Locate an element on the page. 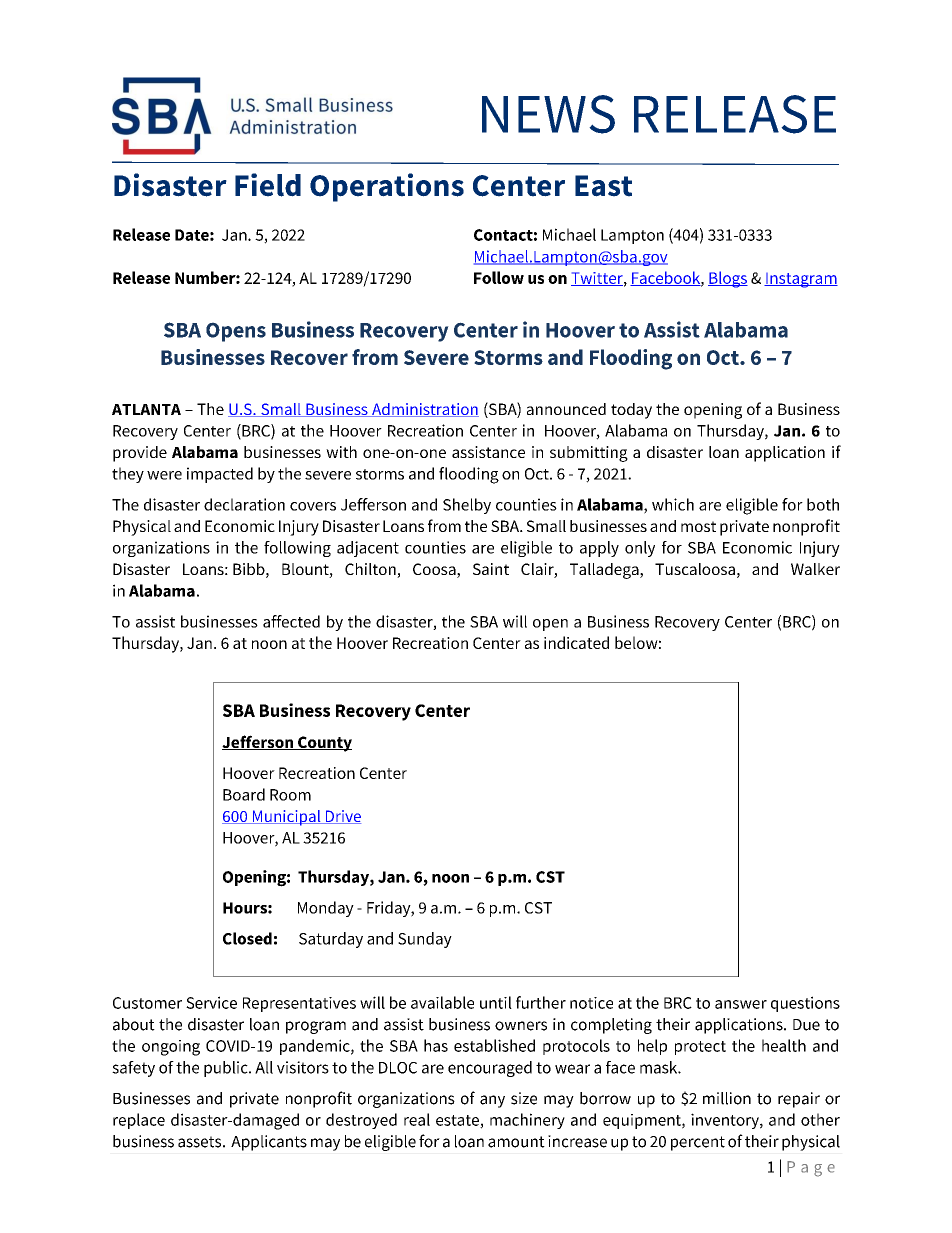 This document has height=1233, width=952. Board is located at coordinates (244, 794).
